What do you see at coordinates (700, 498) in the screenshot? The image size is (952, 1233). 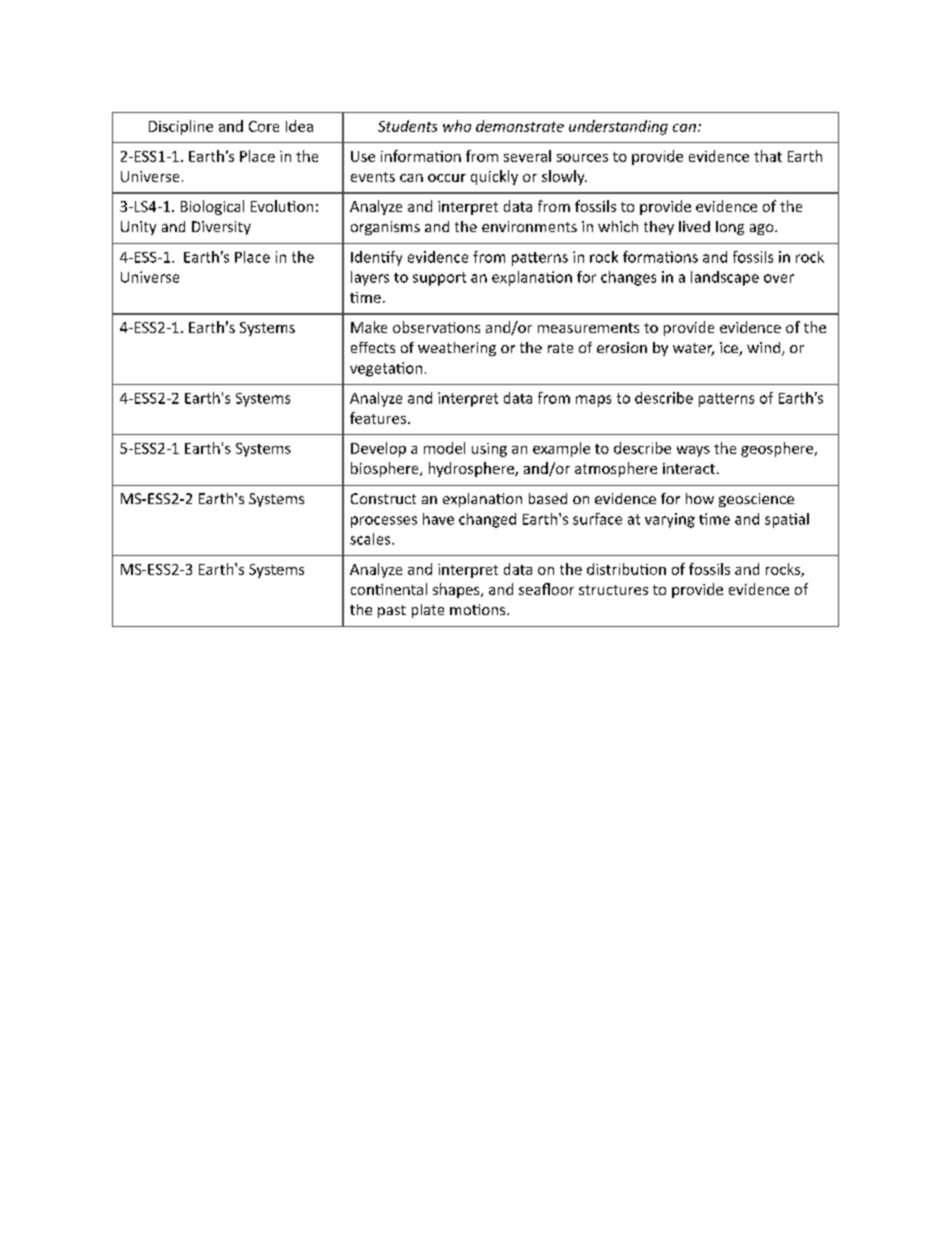 I see `how` at bounding box center [700, 498].
